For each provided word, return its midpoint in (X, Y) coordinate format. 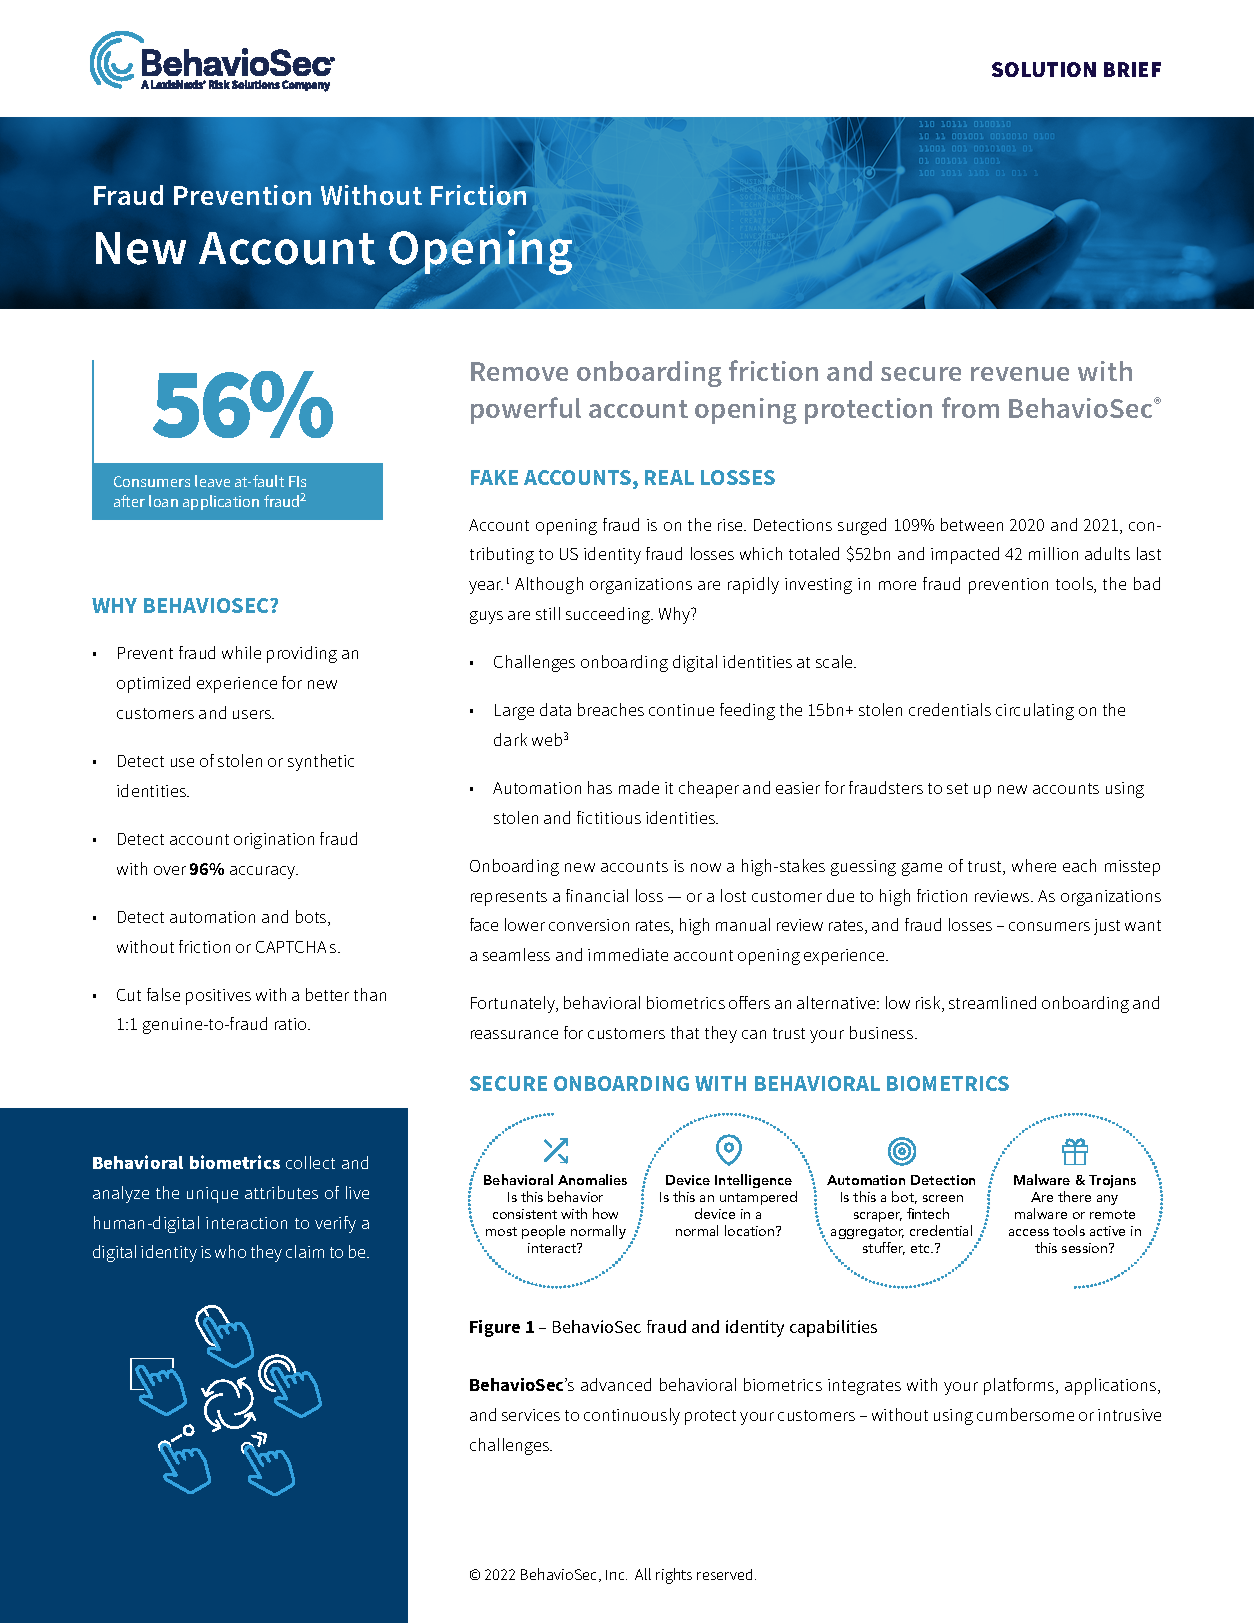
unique (212, 1195)
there (1074, 1196)
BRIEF (1132, 69)
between (972, 524)
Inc (616, 1575)
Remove (519, 371)
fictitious (609, 817)
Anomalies (592, 1179)
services (531, 1415)
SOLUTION (1044, 69)
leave (212, 481)
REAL (669, 477)
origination (274, 841)
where (1034, 865)
